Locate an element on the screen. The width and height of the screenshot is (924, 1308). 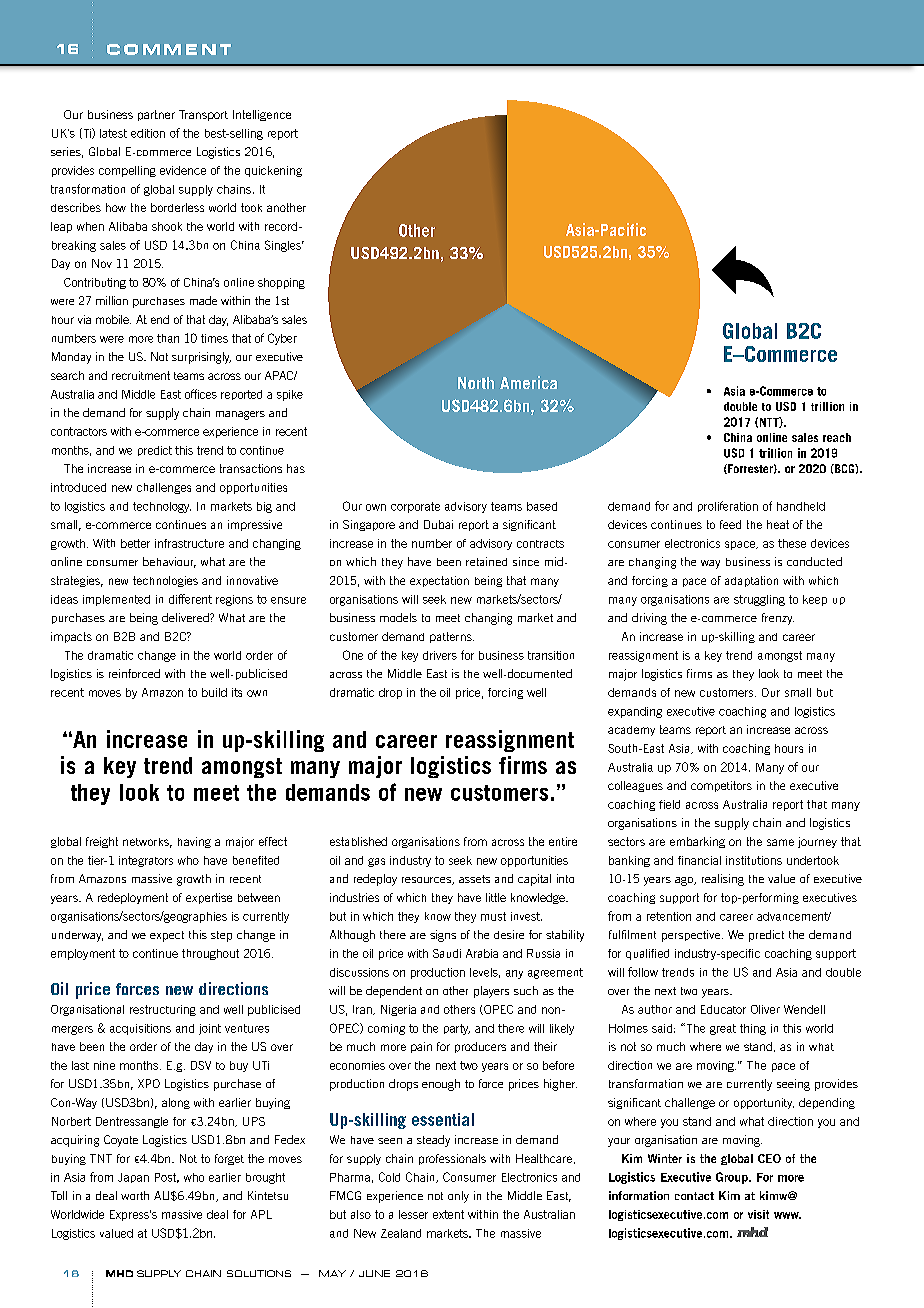
frenzy is located at coordinates (778, 619).
